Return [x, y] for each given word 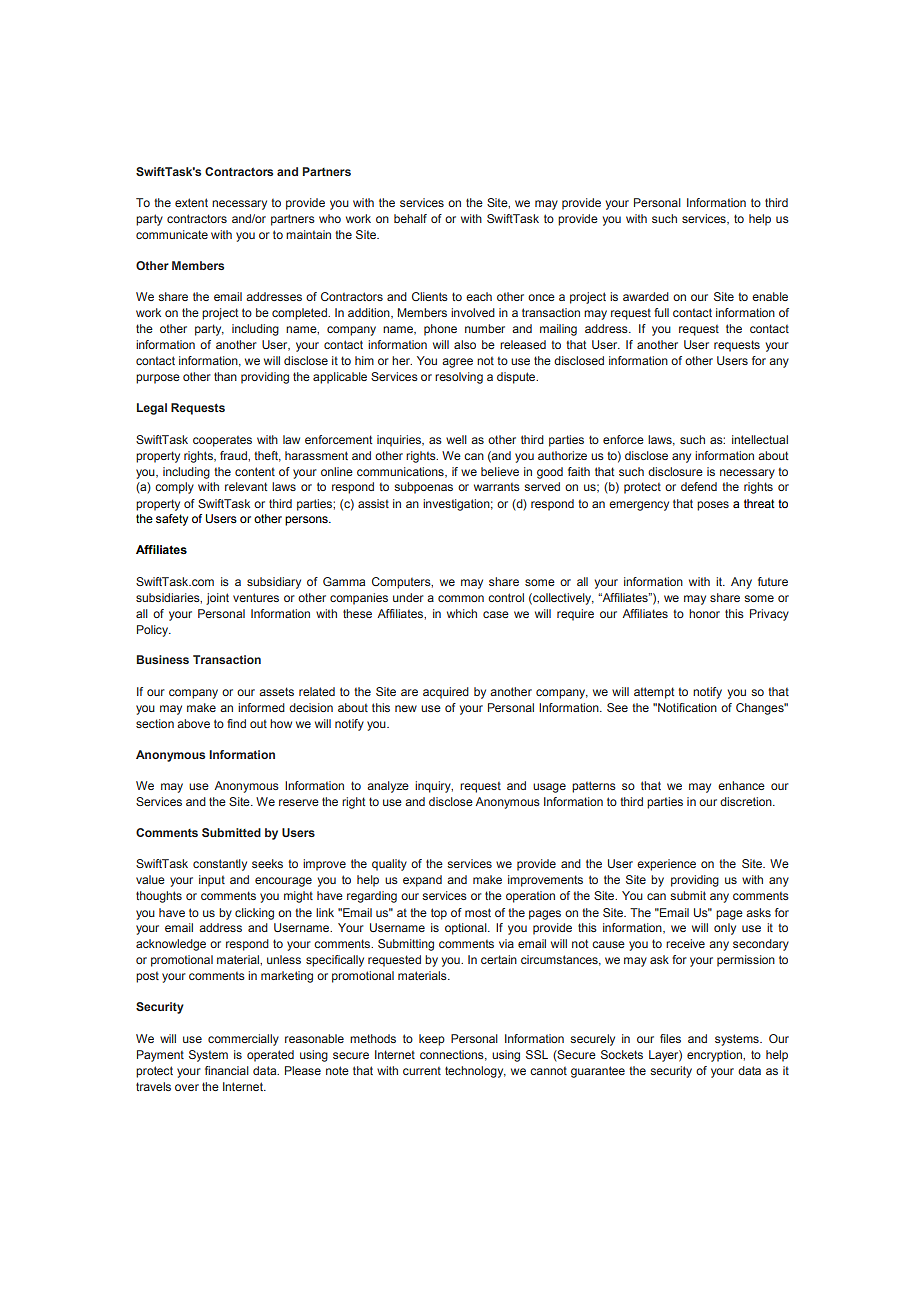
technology [475, 1072]
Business [163, 659]
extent [191, 202]
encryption [715, 1056]
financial [227, 1070]
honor [704, 613]
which [462, 613]
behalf [410, 218]
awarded [646, 296]
